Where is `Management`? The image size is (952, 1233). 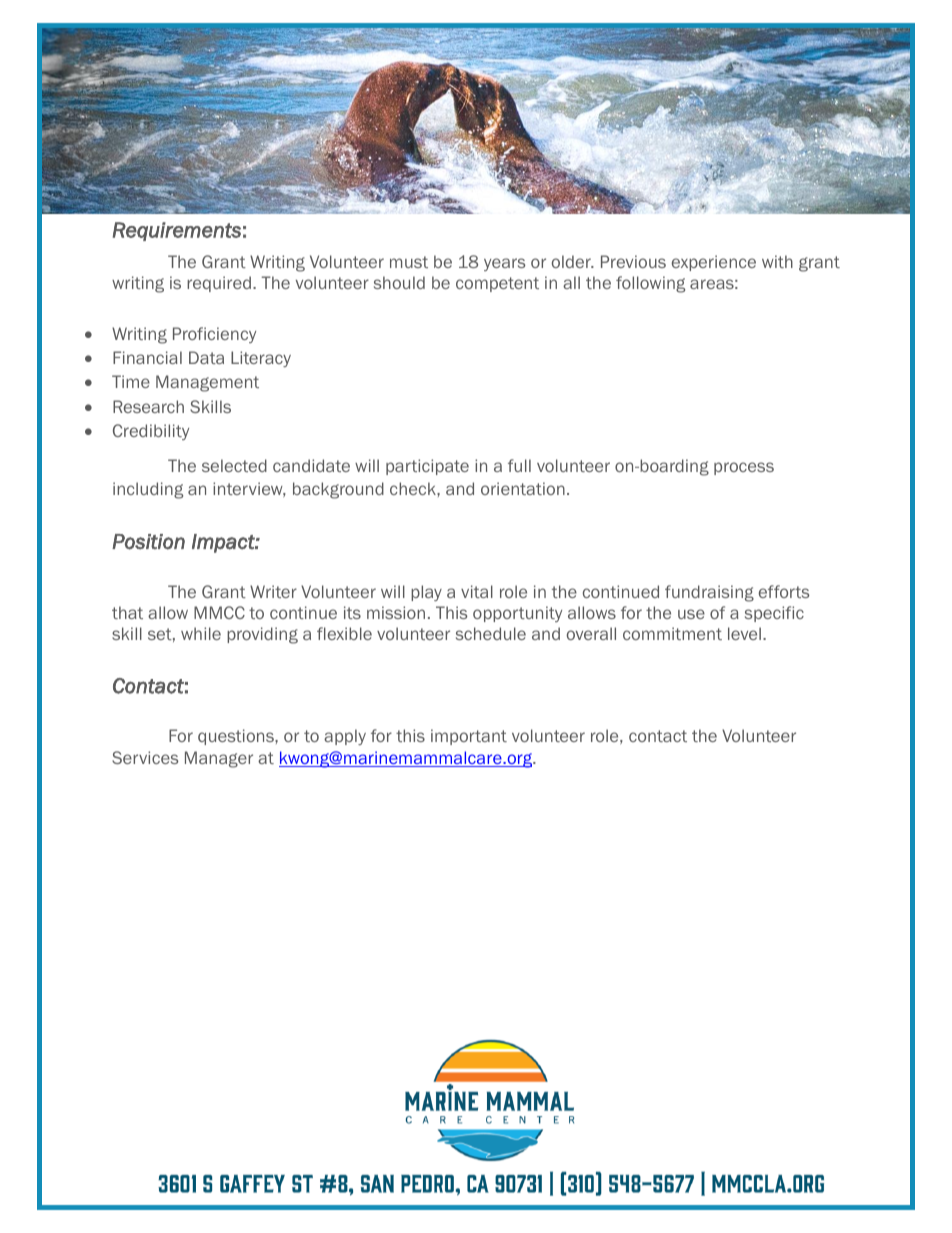
Management is located at coordinates (207, 383).
